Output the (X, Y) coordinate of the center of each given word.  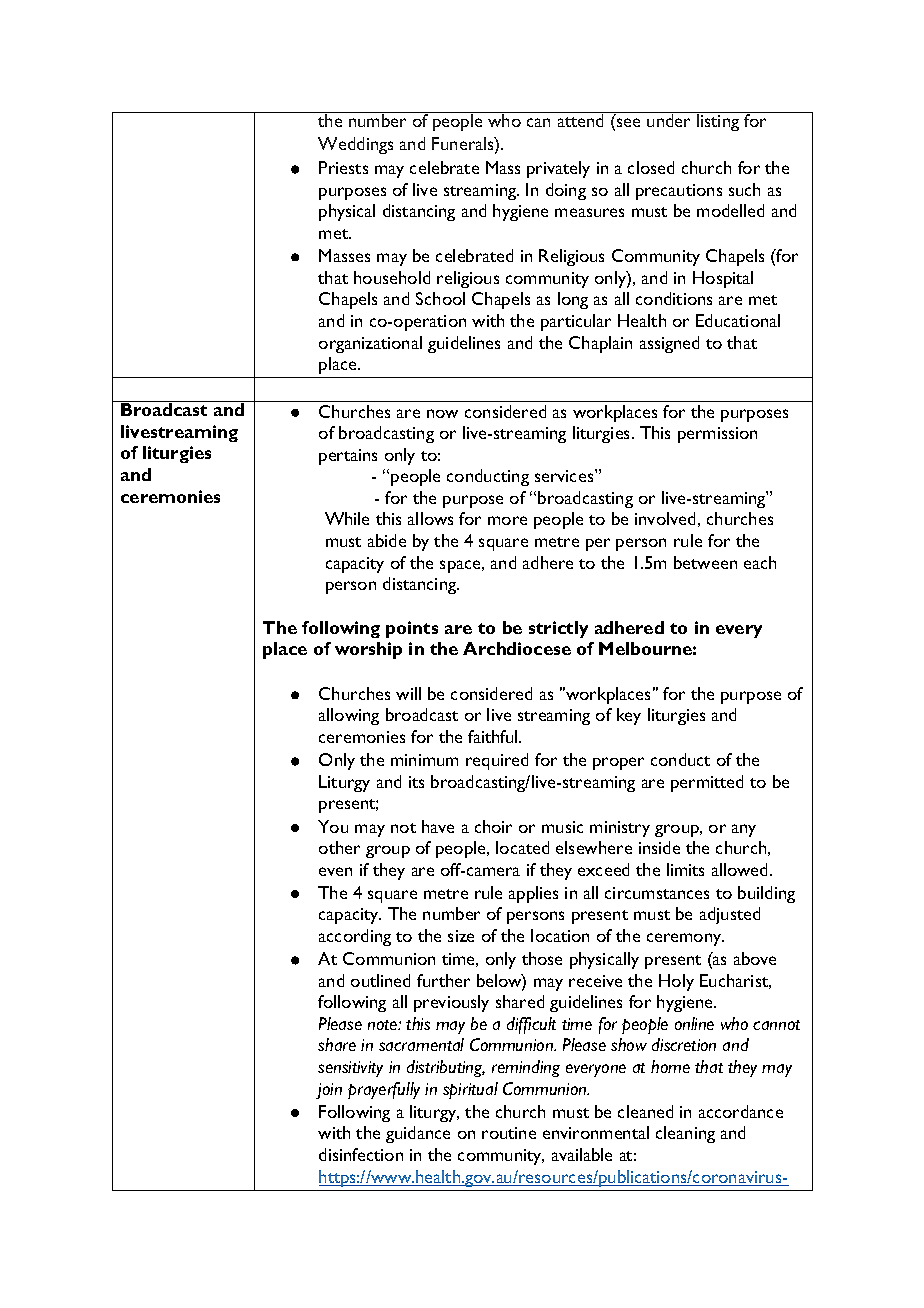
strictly (558, 629)
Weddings (355, 145)
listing (718, 122)
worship (368, 650)
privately (558, 169)
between (705, 562)
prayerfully (384, 1090)
